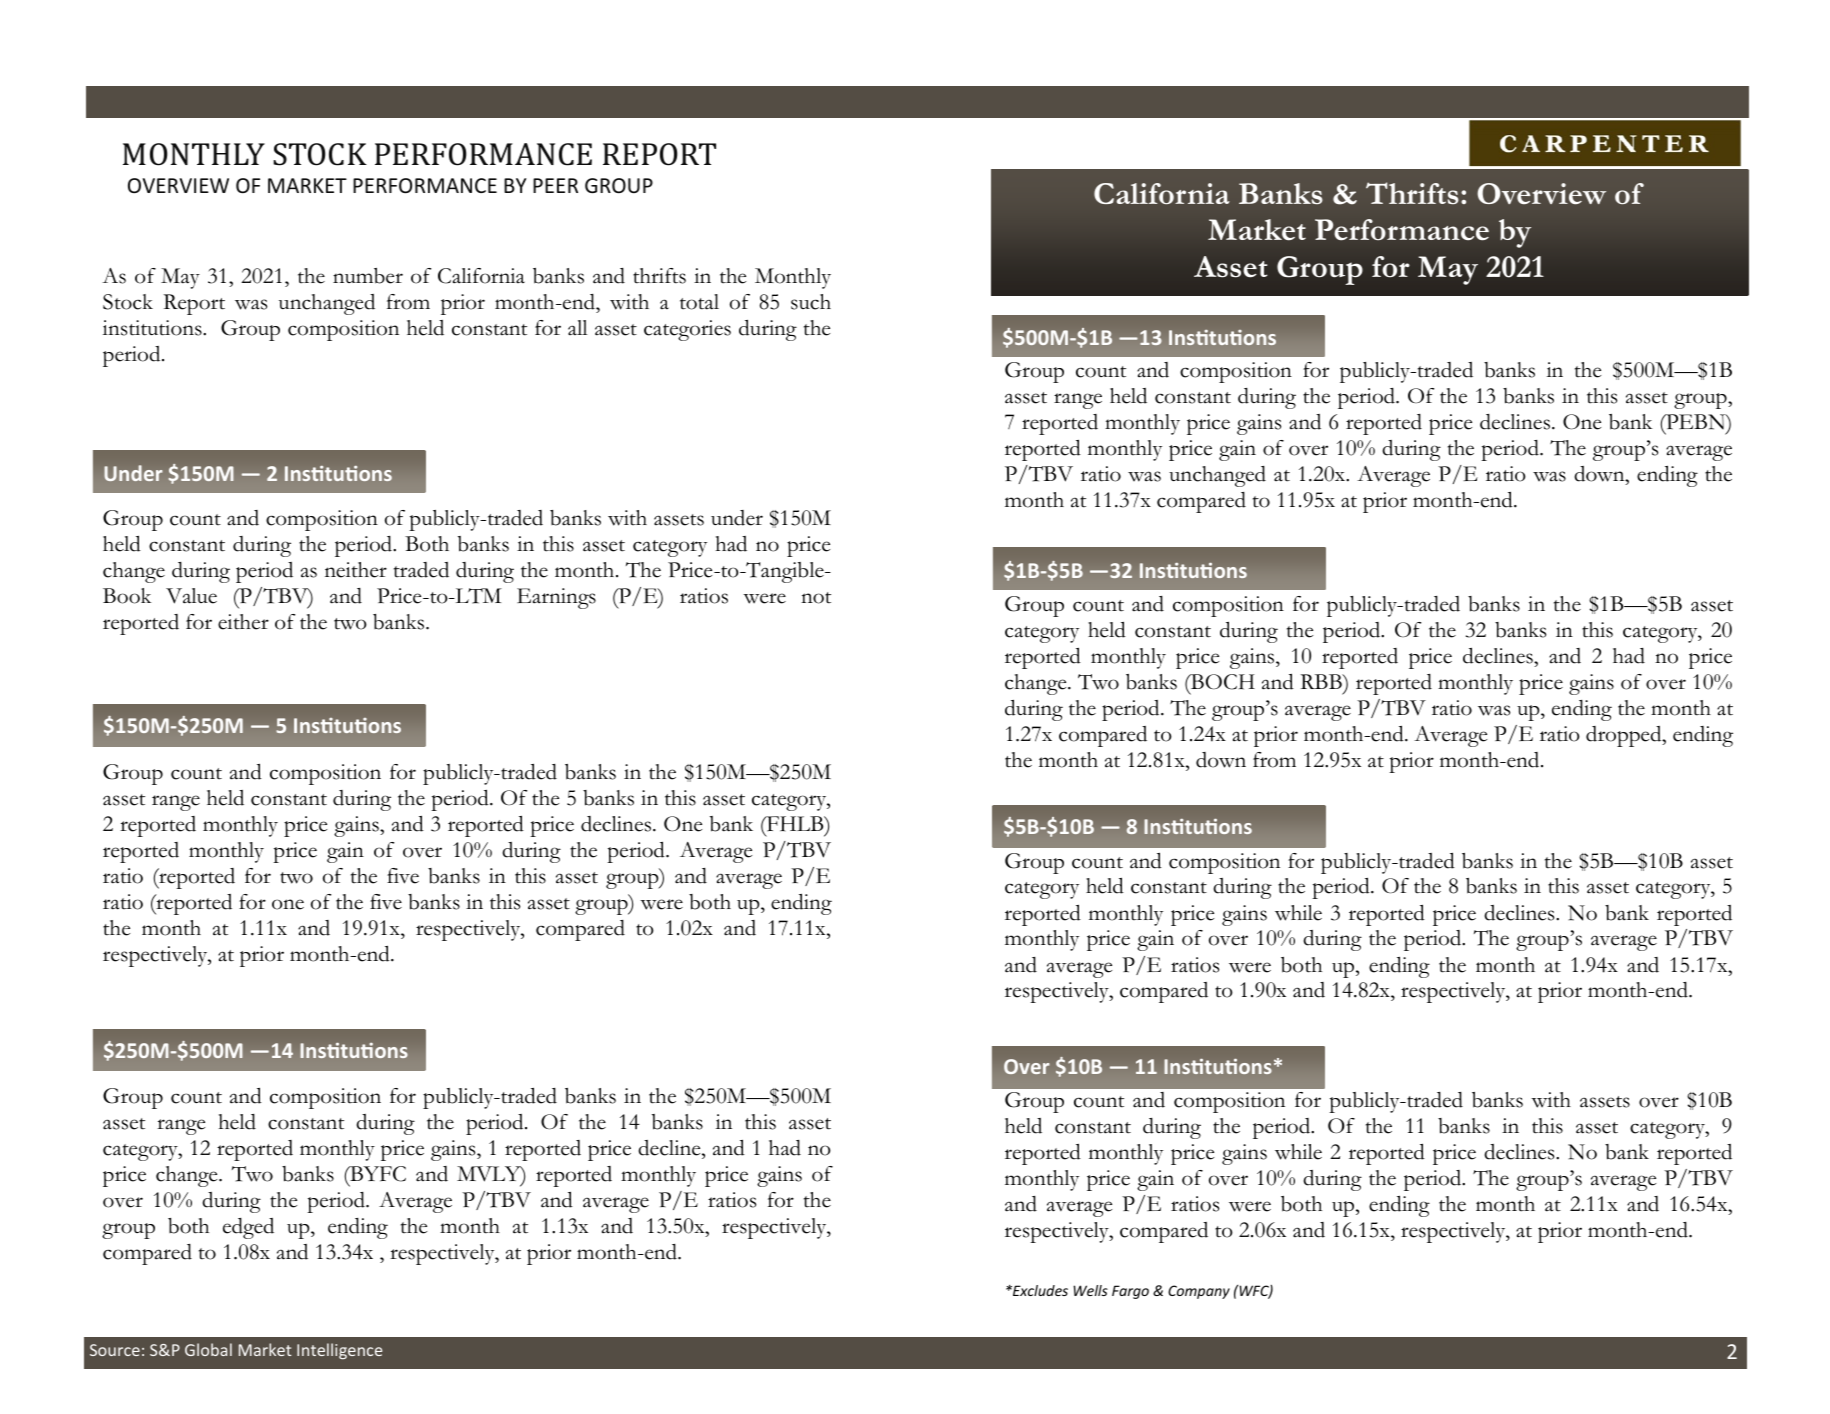 This document has width=1830, height=1414. What do you see at coordinates (556, 598) in the document?
I see `Earnings` at bounding box center [556, 598].
